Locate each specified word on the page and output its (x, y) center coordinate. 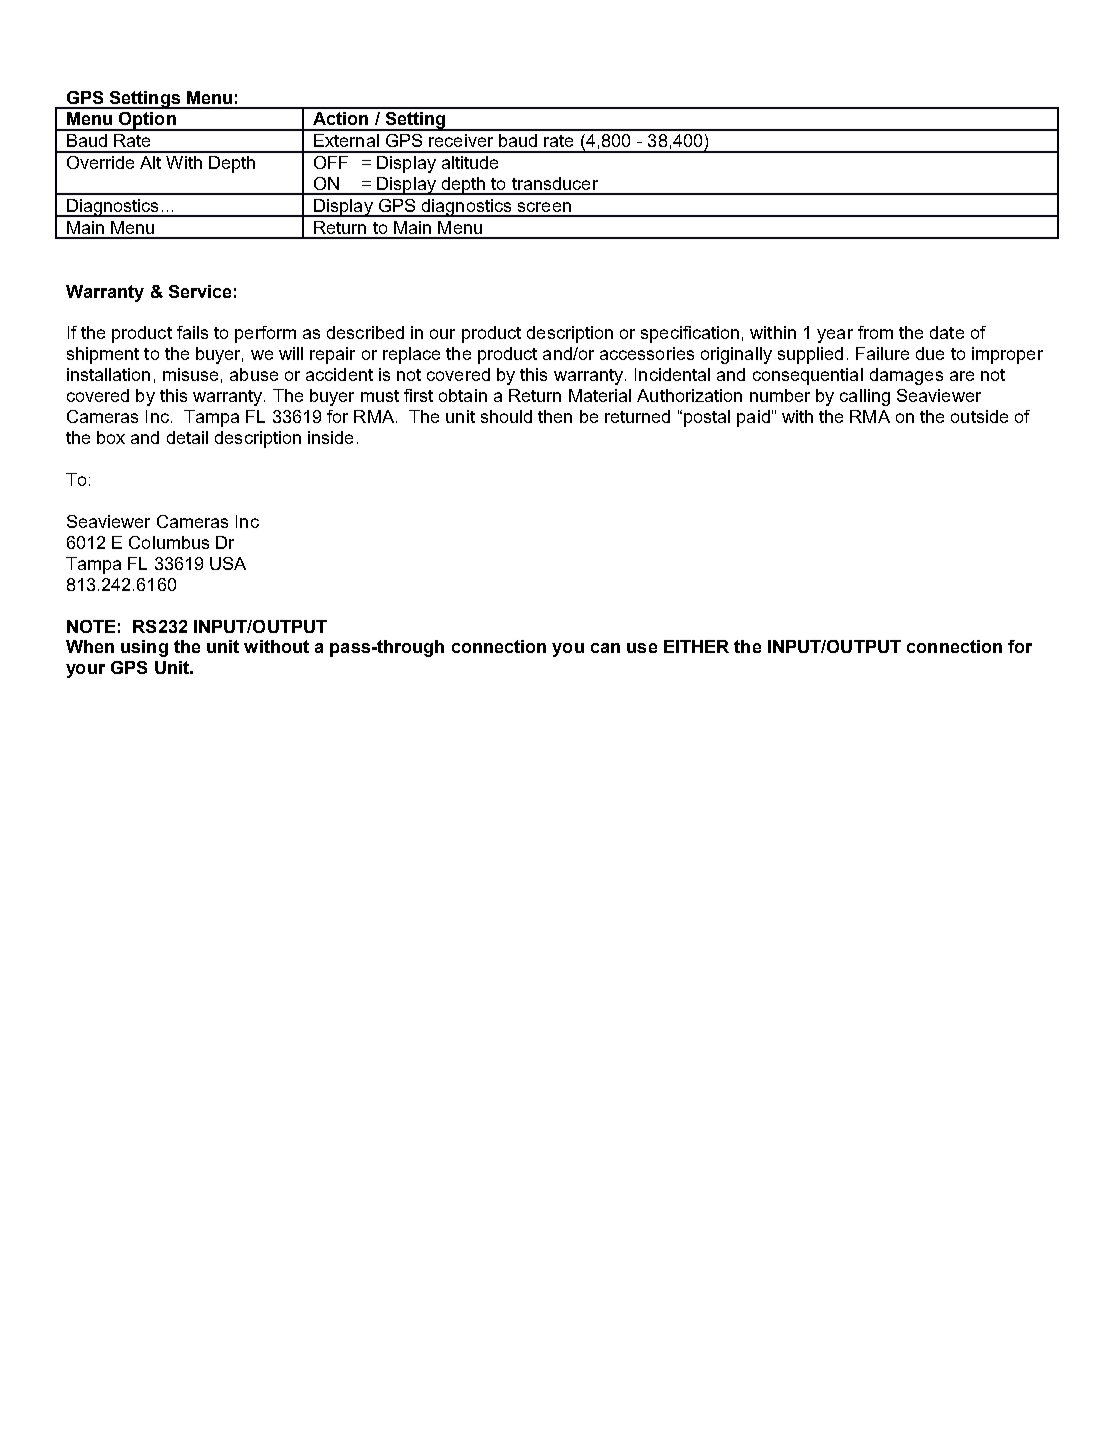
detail (187, 437)
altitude (470, 162)
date (947, 332)
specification (690, 334)
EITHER (696, 646)
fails (192, 332)
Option (147, 121)
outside (979, 416)
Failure (882, 353)
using (144, 648)
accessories (647, 353)
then (555, 416)
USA (228, 563)
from (875, 332)
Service (200, 291)
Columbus (169, 542)
